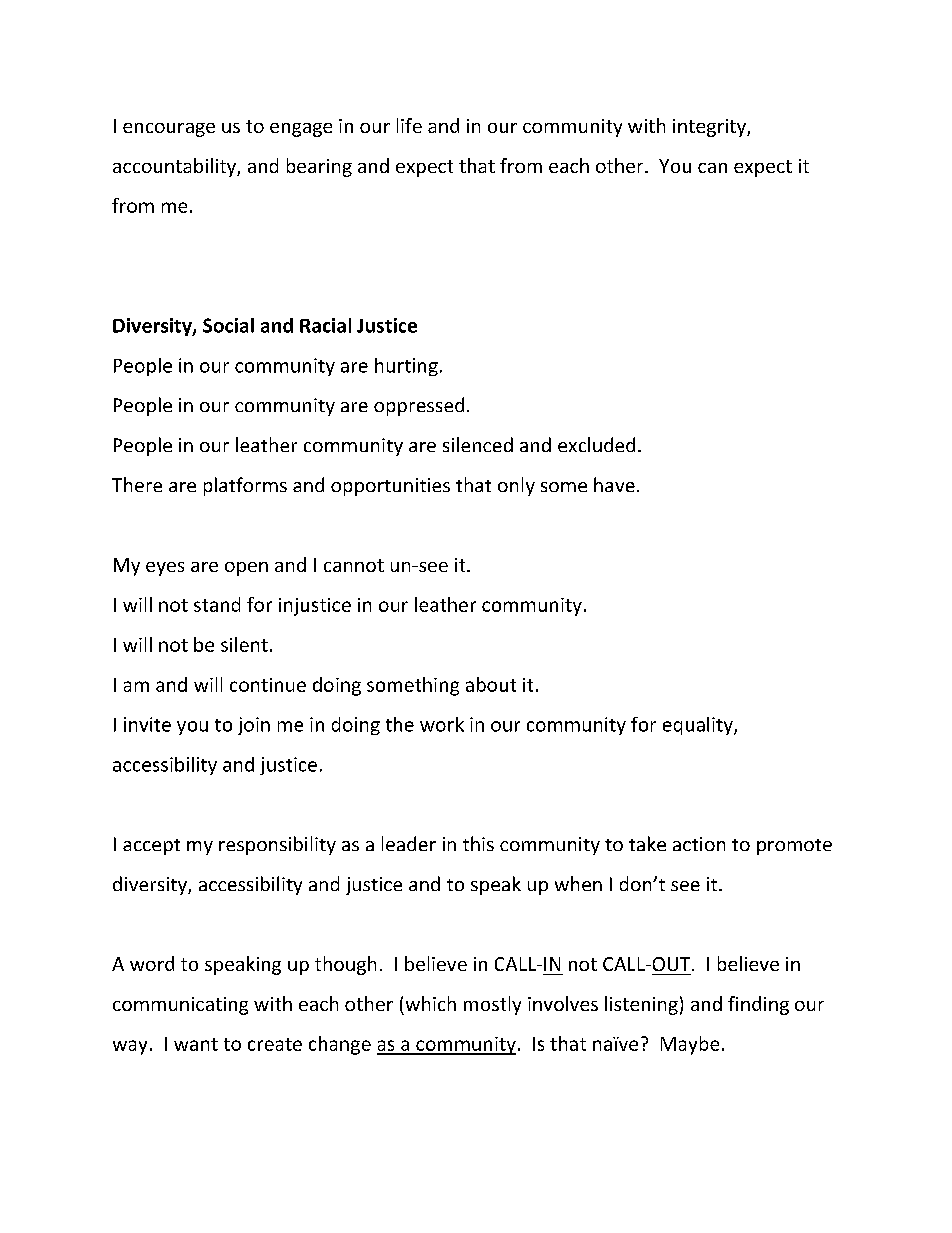  Describe the element at coordinates (478, 843) in the image. I see `this` at that location.
